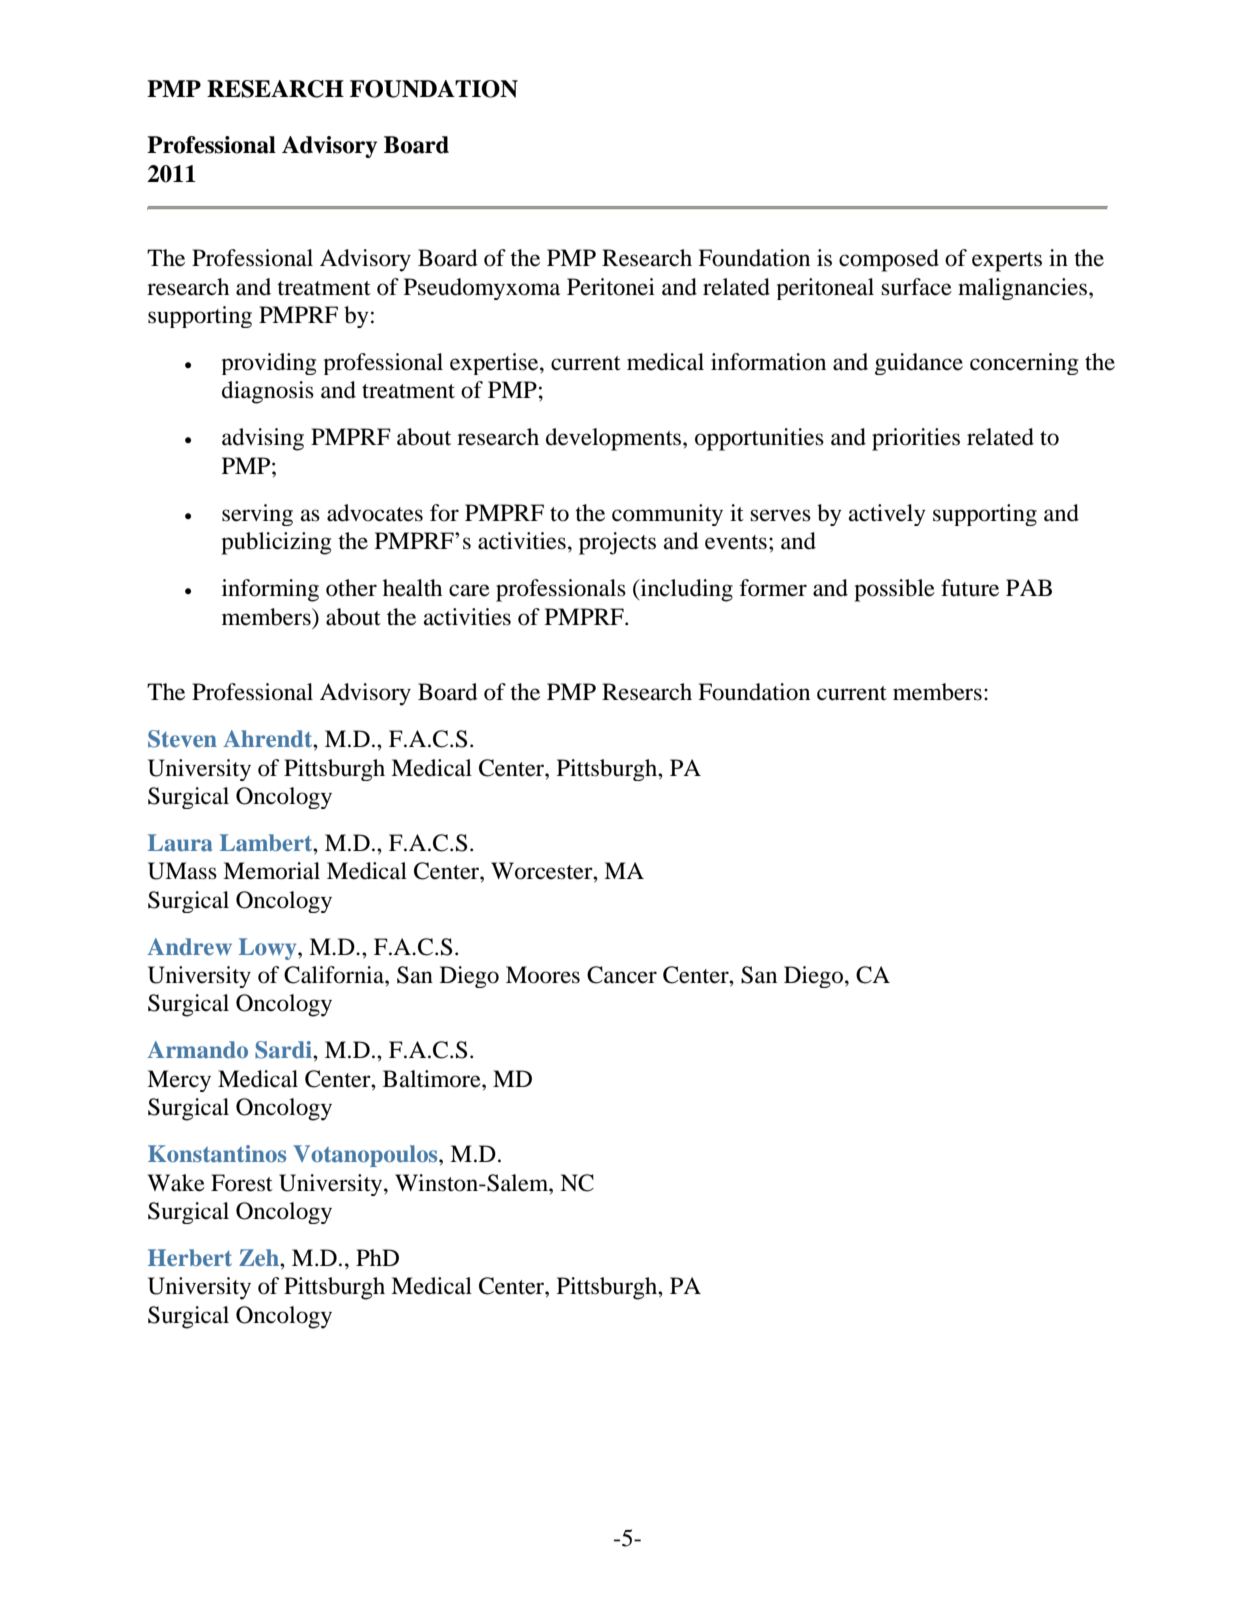 The height and width of the screenshot is (1624, 1255). What do you see at coordinates (894, 590) in the screenshot?
I see `possible` at bounding box center [894, 590].
